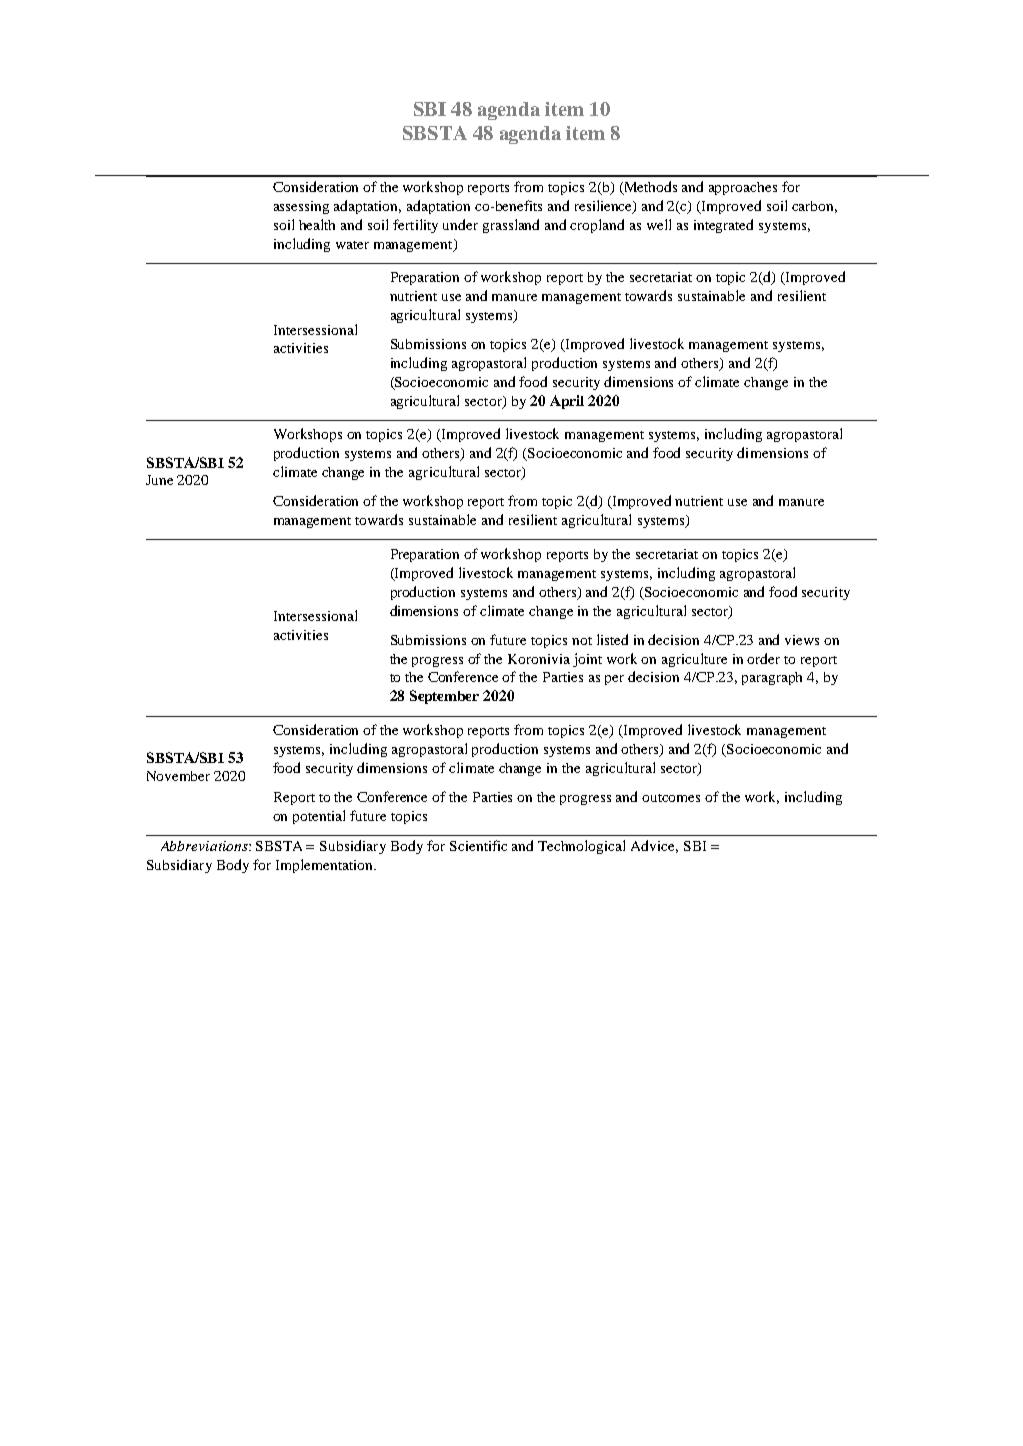  I want to click on Scientific, so click(478, 845).
